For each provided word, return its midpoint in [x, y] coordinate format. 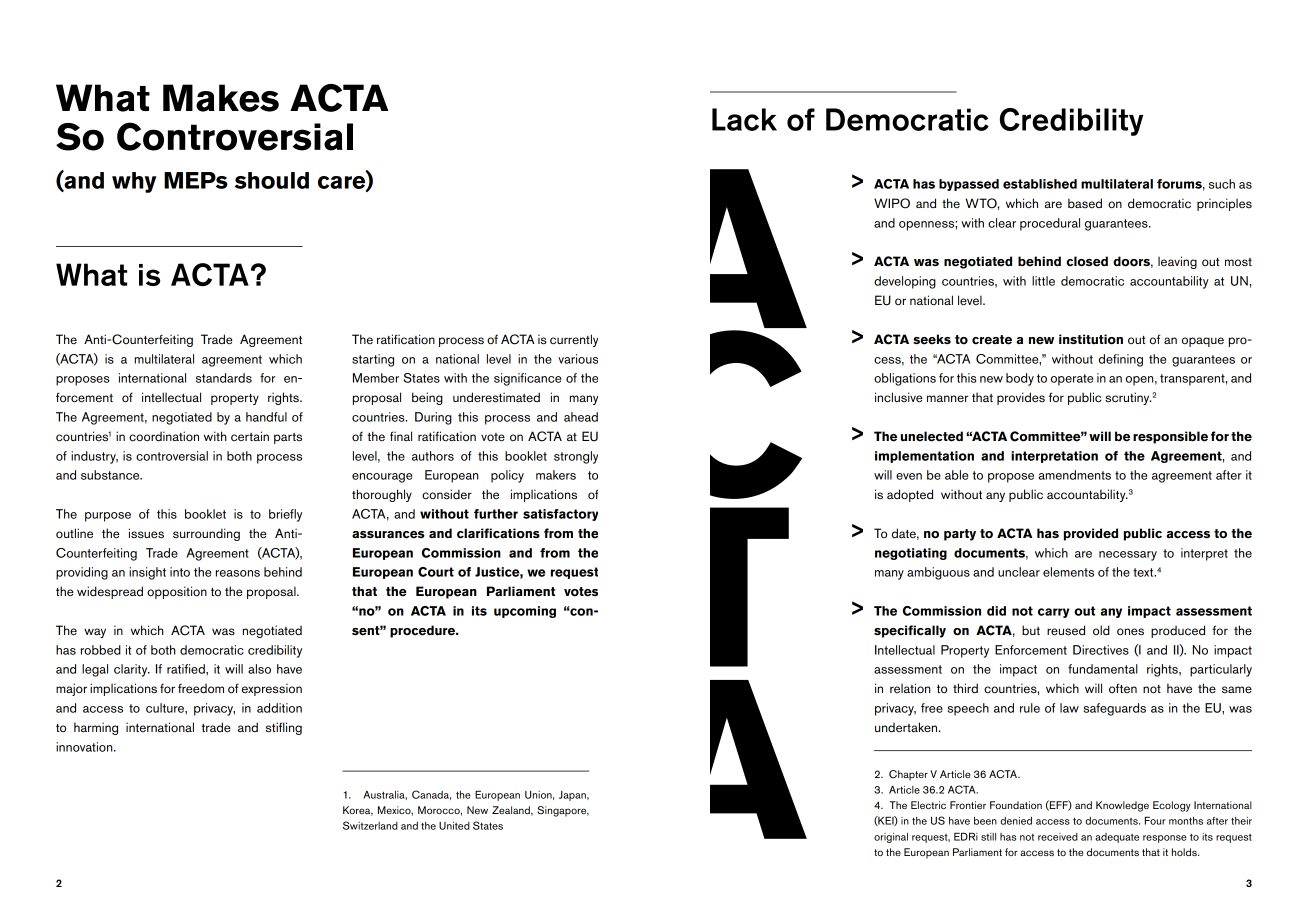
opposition [177, 592]
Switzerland [370, 825]
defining [1121, 360]
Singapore [563, 811]
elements [1068, 572]
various [578, 359]
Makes [221, 98]
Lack [744, 119]
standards [224, 378]
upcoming [525, 612]
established [1040, 184]
